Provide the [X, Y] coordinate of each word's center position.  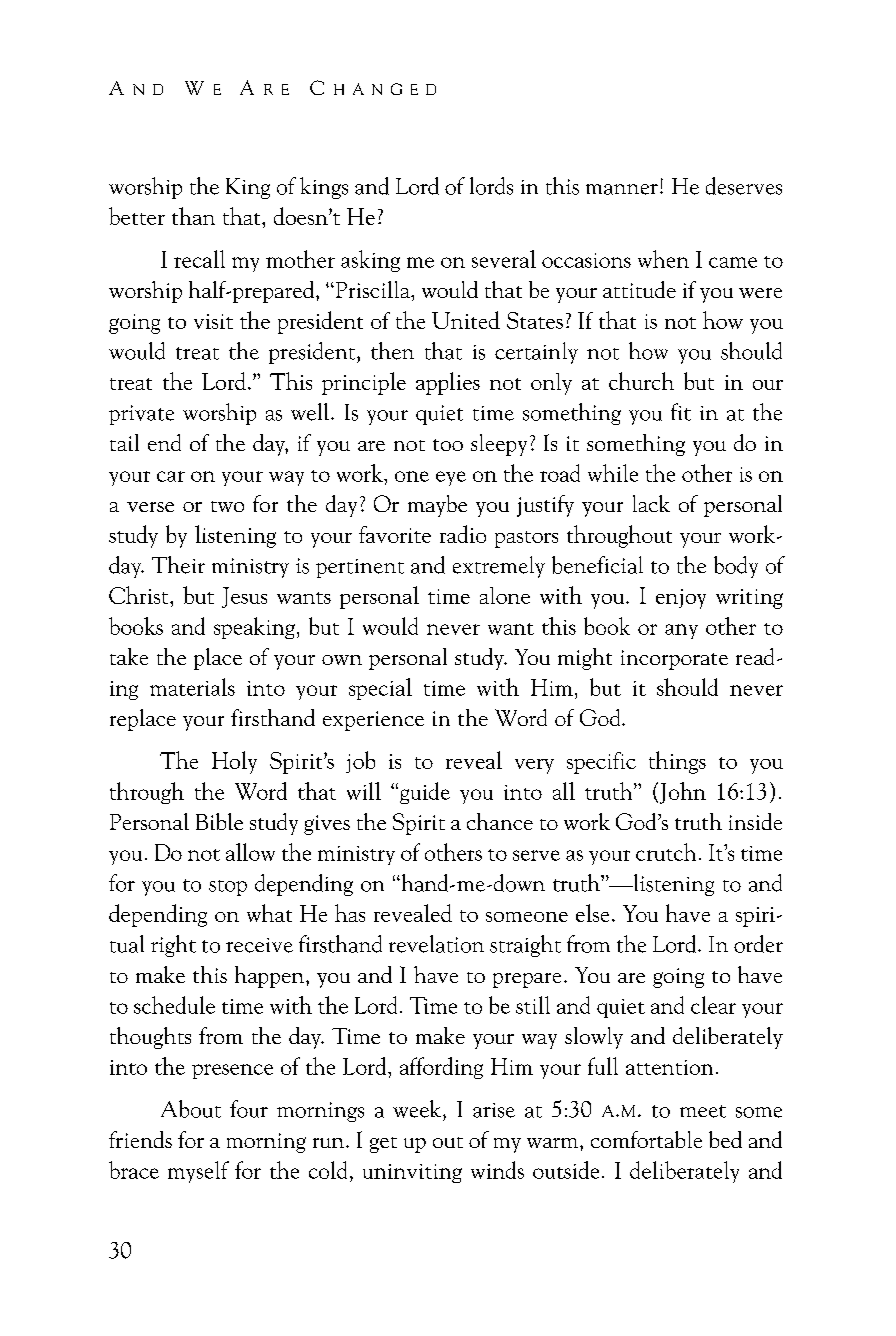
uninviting [412, 1173]
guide [425, 793]
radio [463, 534]
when [663, 259]
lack [651, 503]
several [504, 259]
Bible [219, 821]
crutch [666, 852]
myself [198, 1172]
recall [199, 259]
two [227, 506]
